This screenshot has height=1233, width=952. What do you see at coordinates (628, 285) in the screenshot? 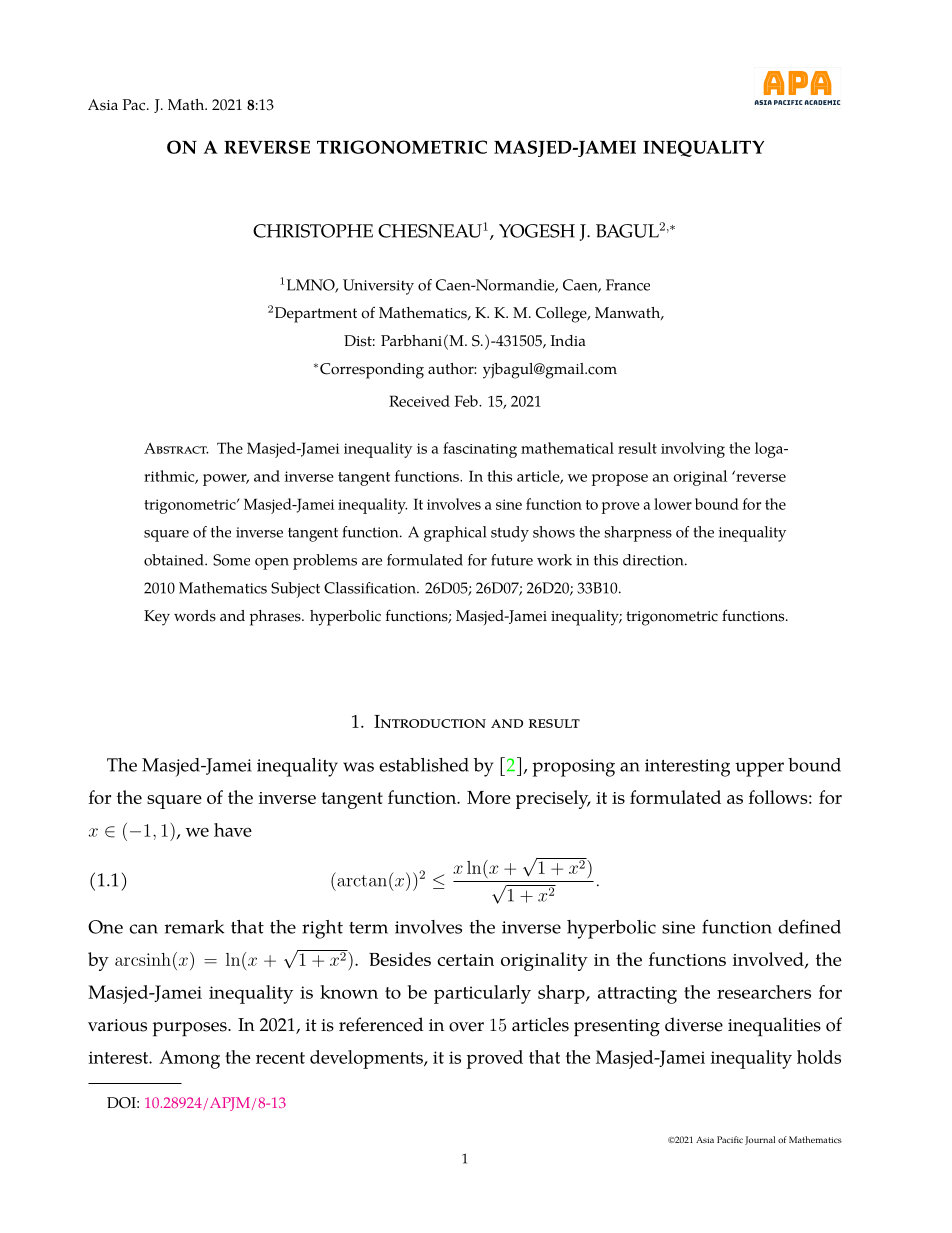
I see `France` at bounding box center [628, 285].
